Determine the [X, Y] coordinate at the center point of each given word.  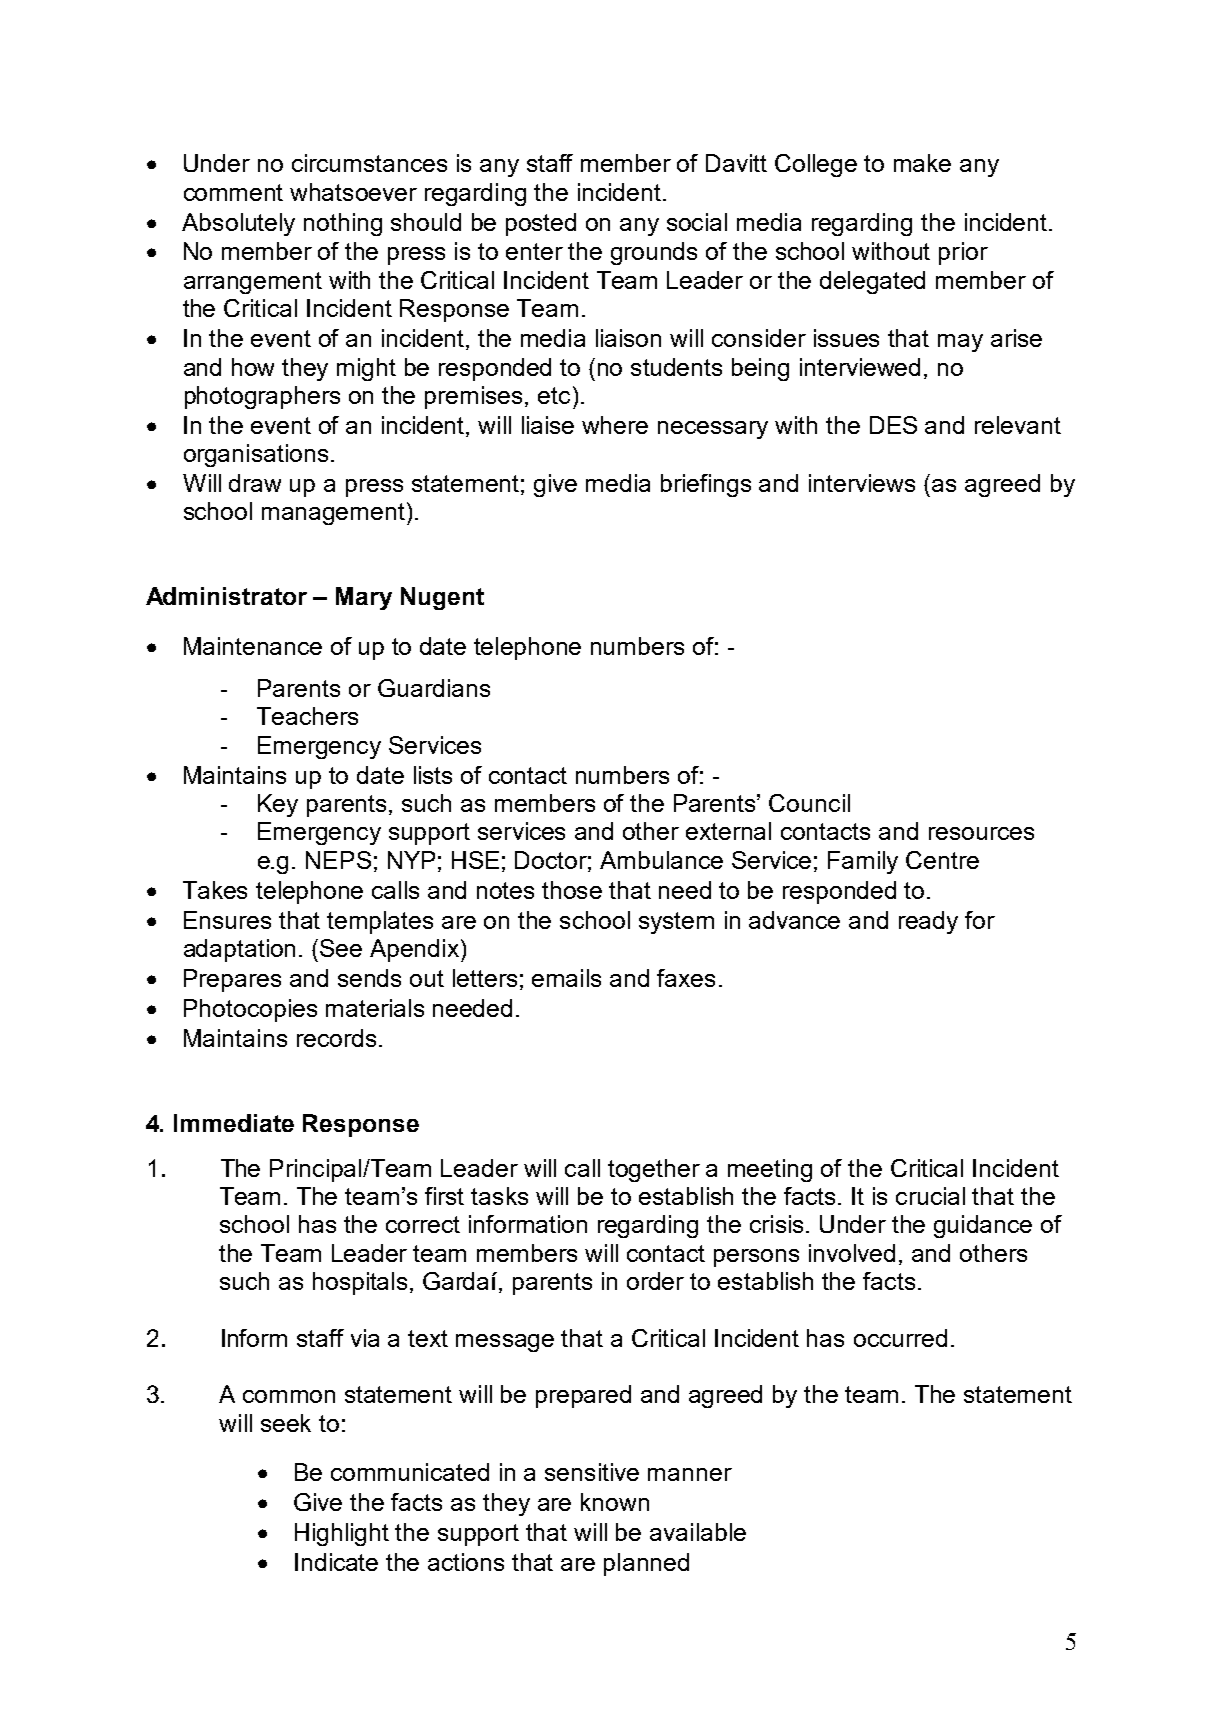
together [654, 1170]
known [615, 1502]
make [922, 163]
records [336, 1038]
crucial [930, 1196]
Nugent [442, 598]
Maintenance [253, 646]
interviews [862, 483]
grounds [654, 253]
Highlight [342, 1534]
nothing [343, 224]
